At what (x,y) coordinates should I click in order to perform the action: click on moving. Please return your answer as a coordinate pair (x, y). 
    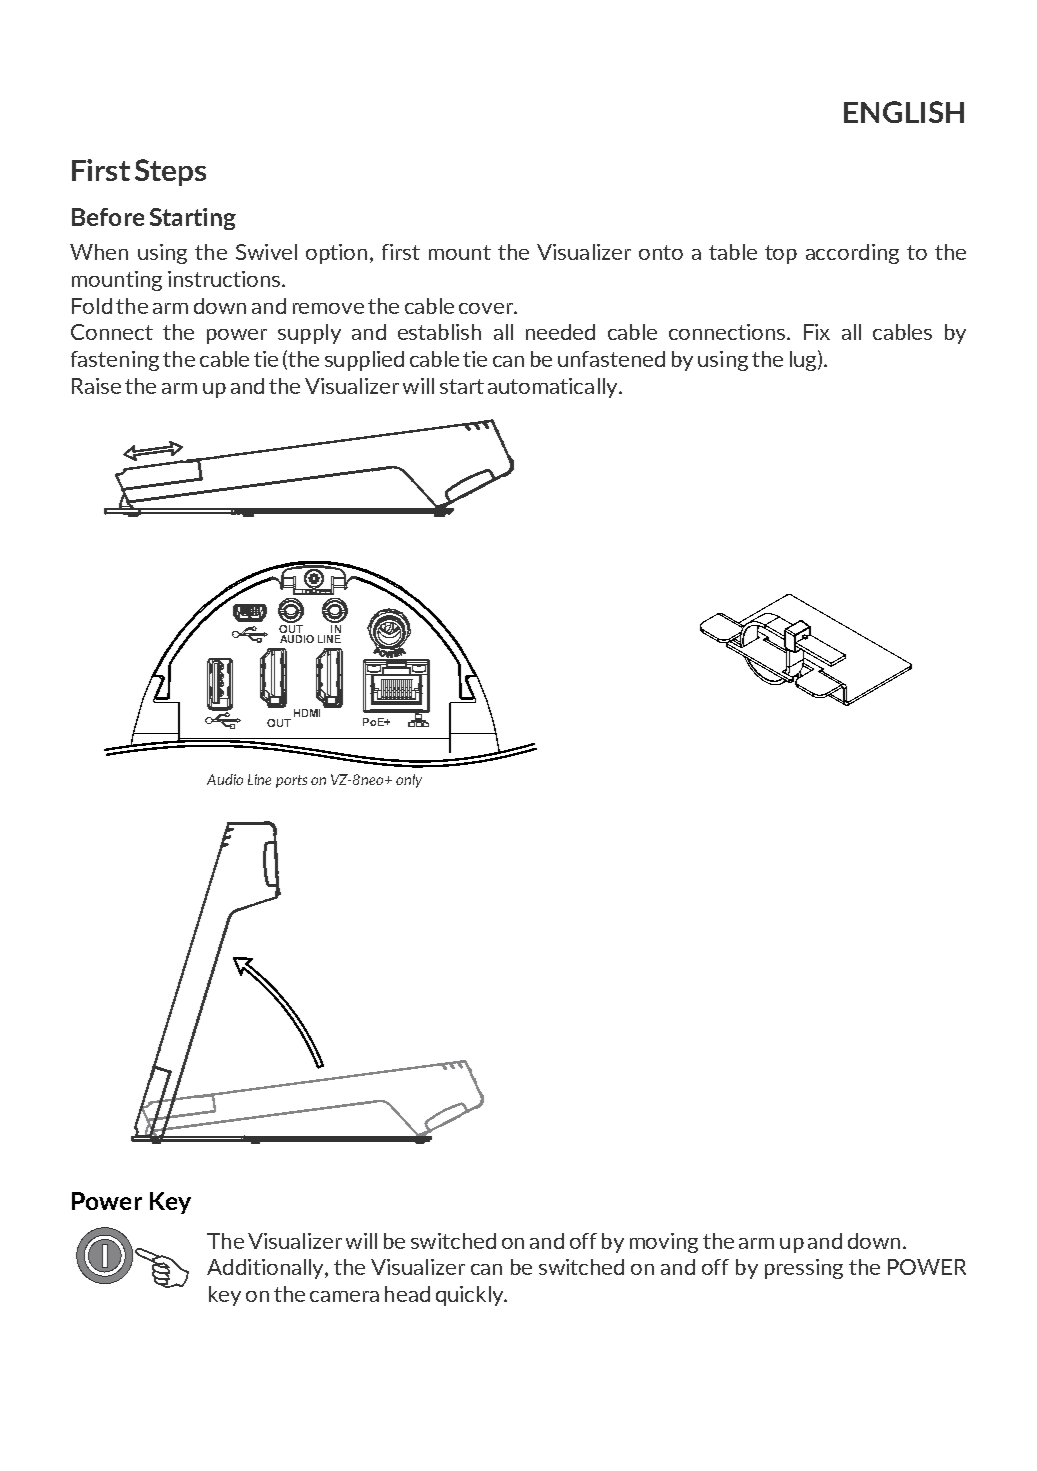
    Looking at the image, I should click on (664, 1243).
